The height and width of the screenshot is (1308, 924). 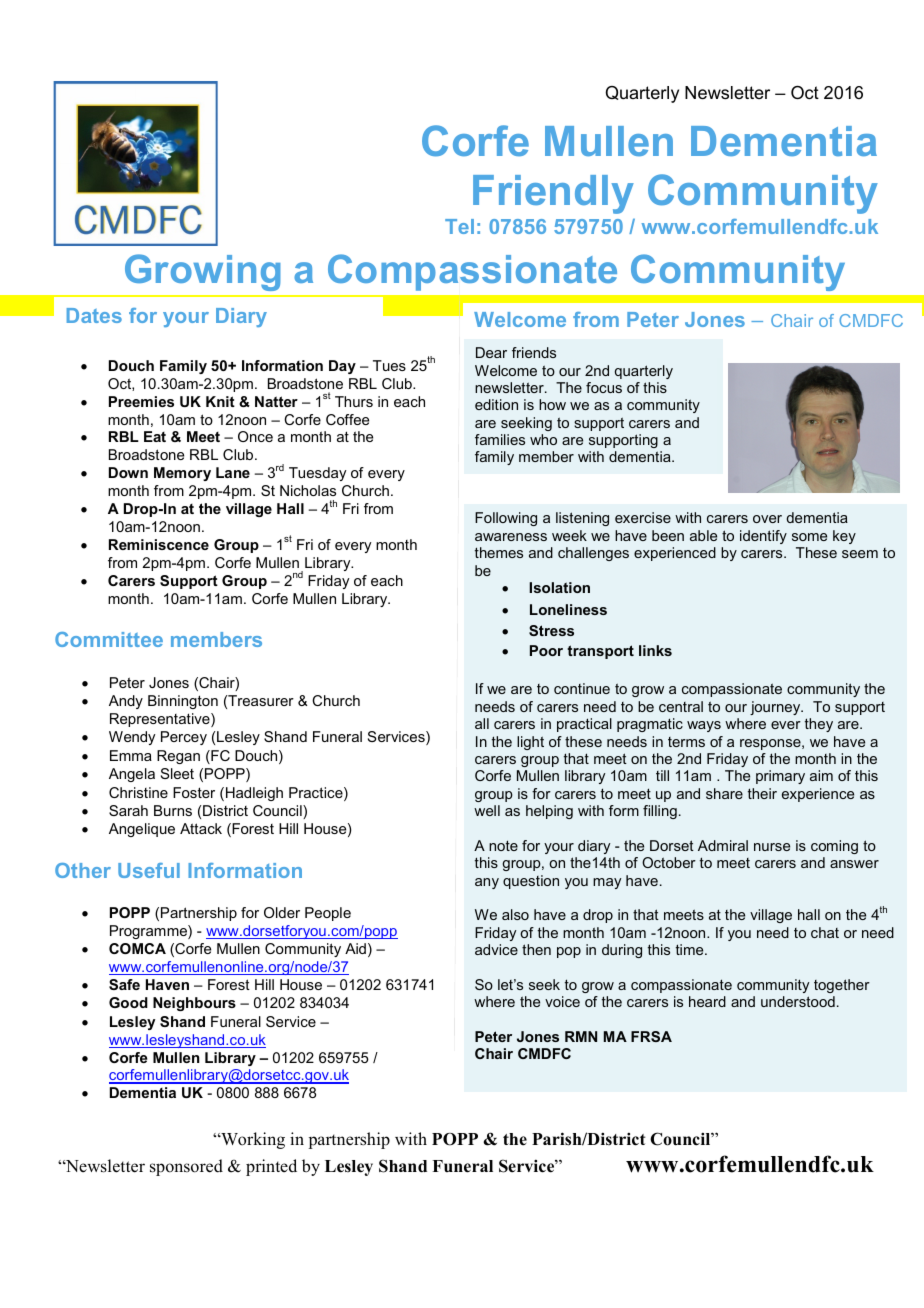 I want to click on chat, so click(x=825, y=932).
